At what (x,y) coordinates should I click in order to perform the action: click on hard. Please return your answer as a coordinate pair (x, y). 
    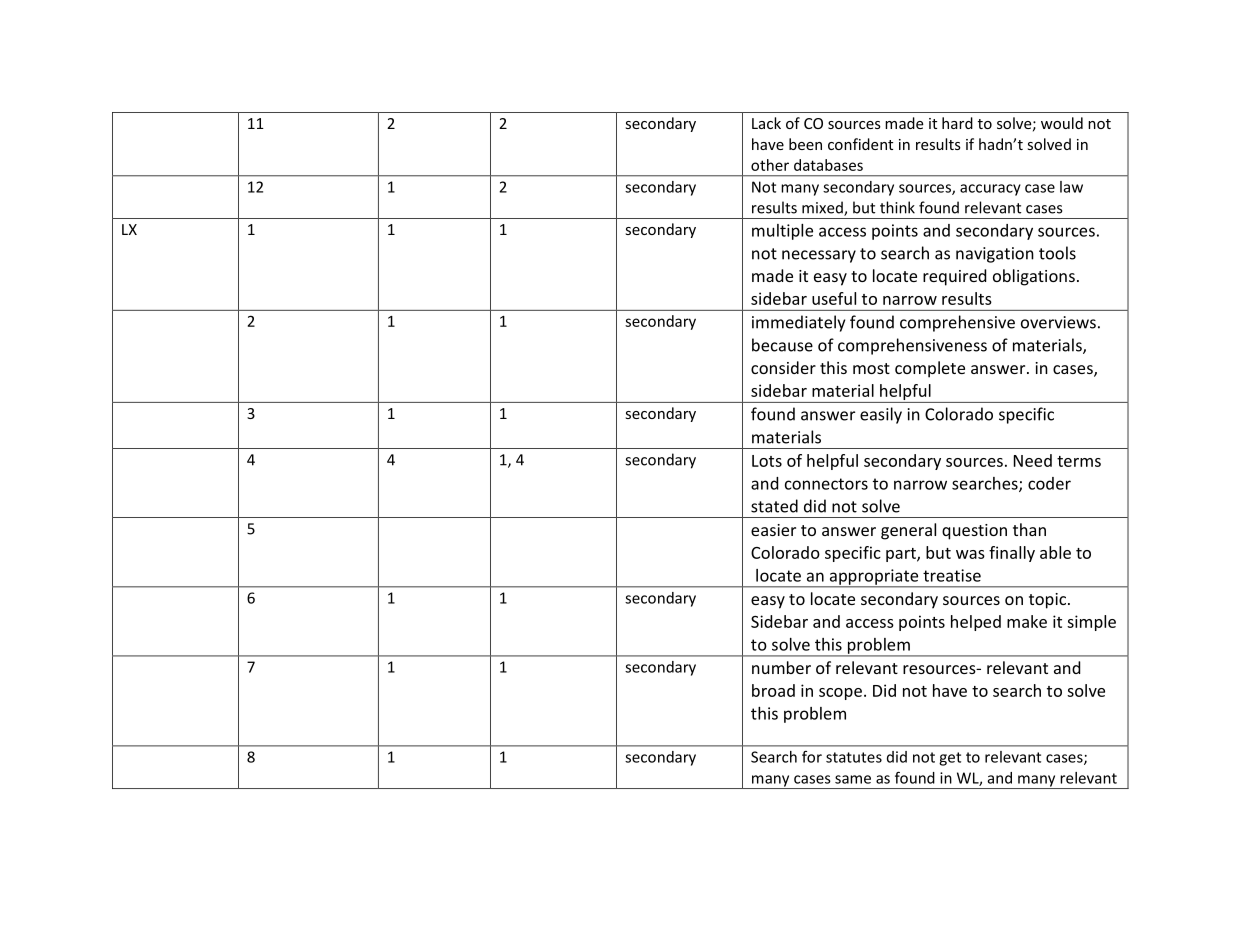
    Looking at the image, I should click on (957, 123).
